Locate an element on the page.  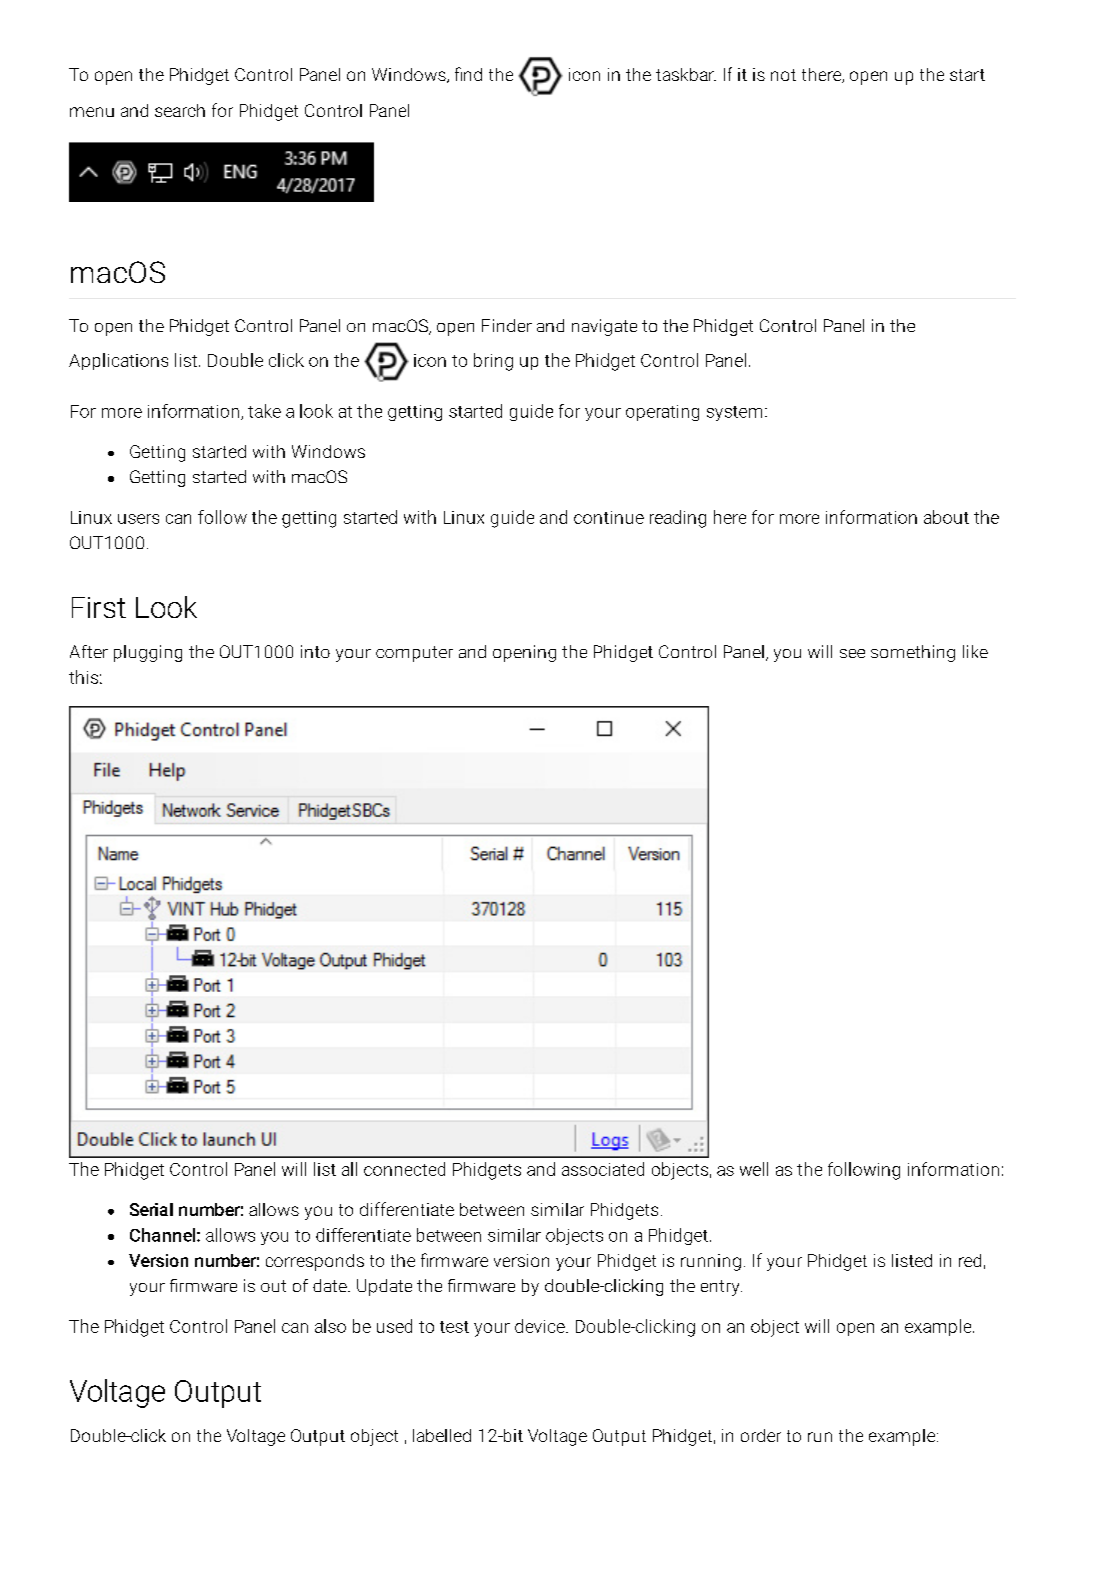
plugging is located at coordinates (148, 653).
